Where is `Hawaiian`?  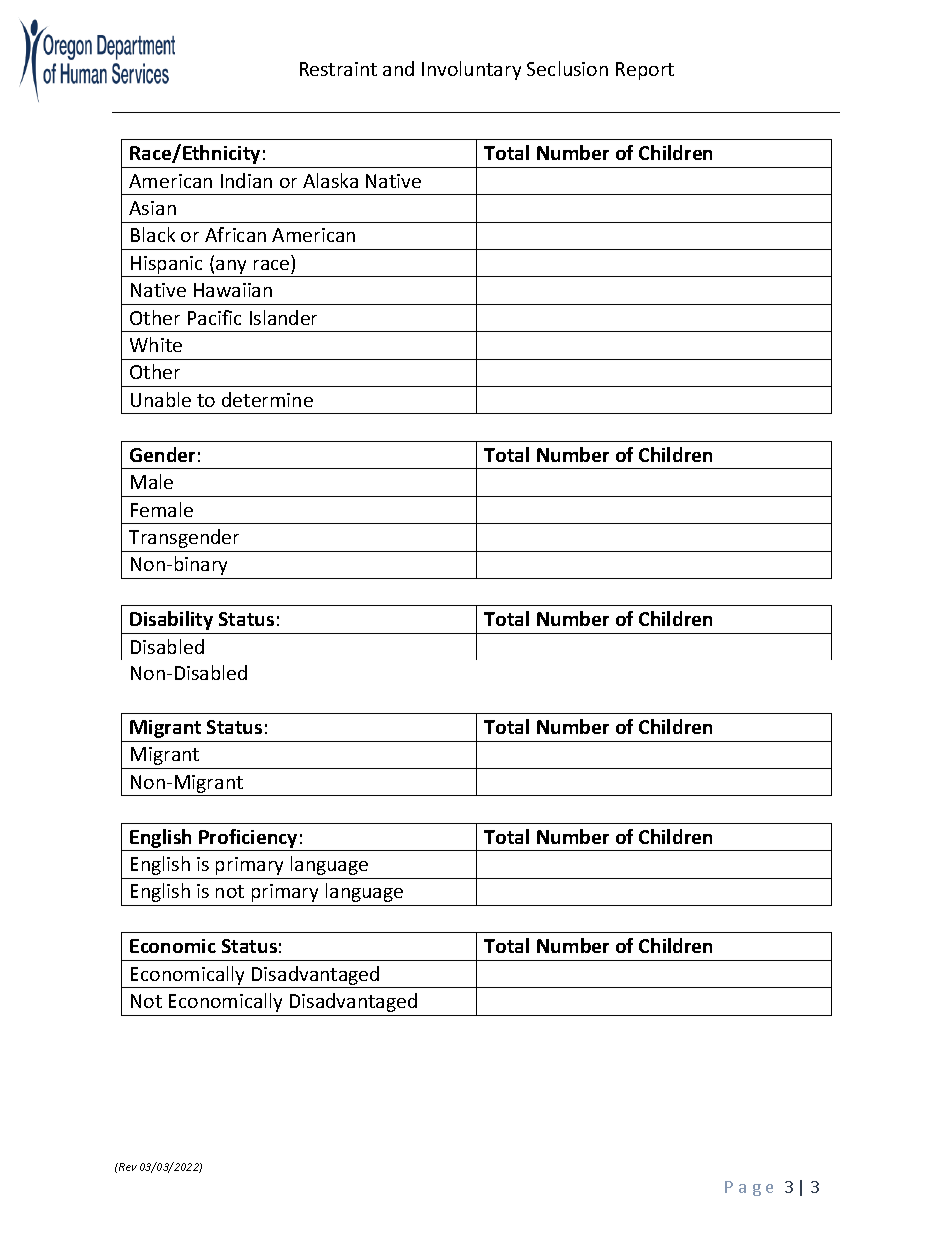
Hawaiian is located at coordinates (233, 290).
